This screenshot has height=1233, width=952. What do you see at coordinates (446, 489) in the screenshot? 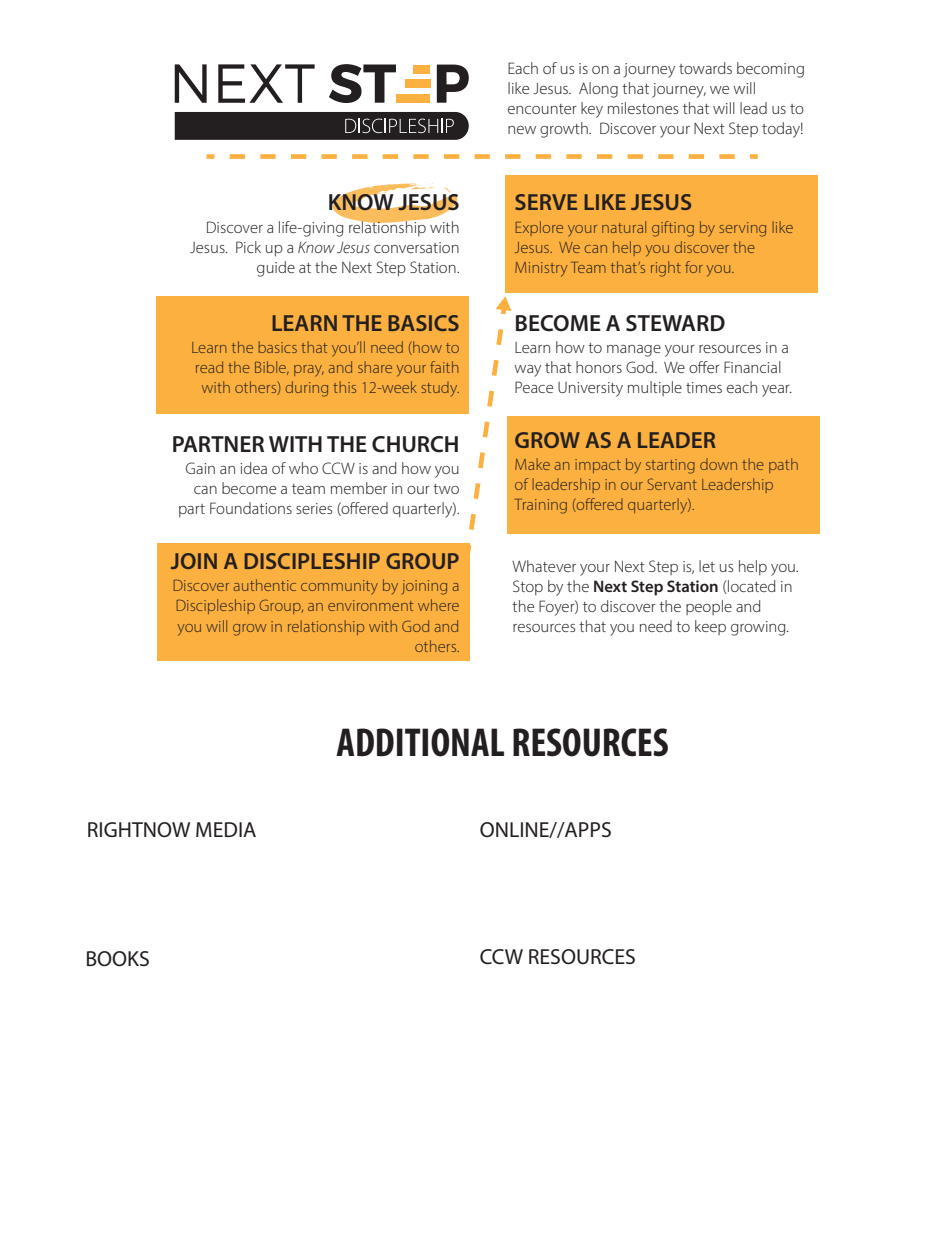
I see `two` at bounding box center [446, 489].
